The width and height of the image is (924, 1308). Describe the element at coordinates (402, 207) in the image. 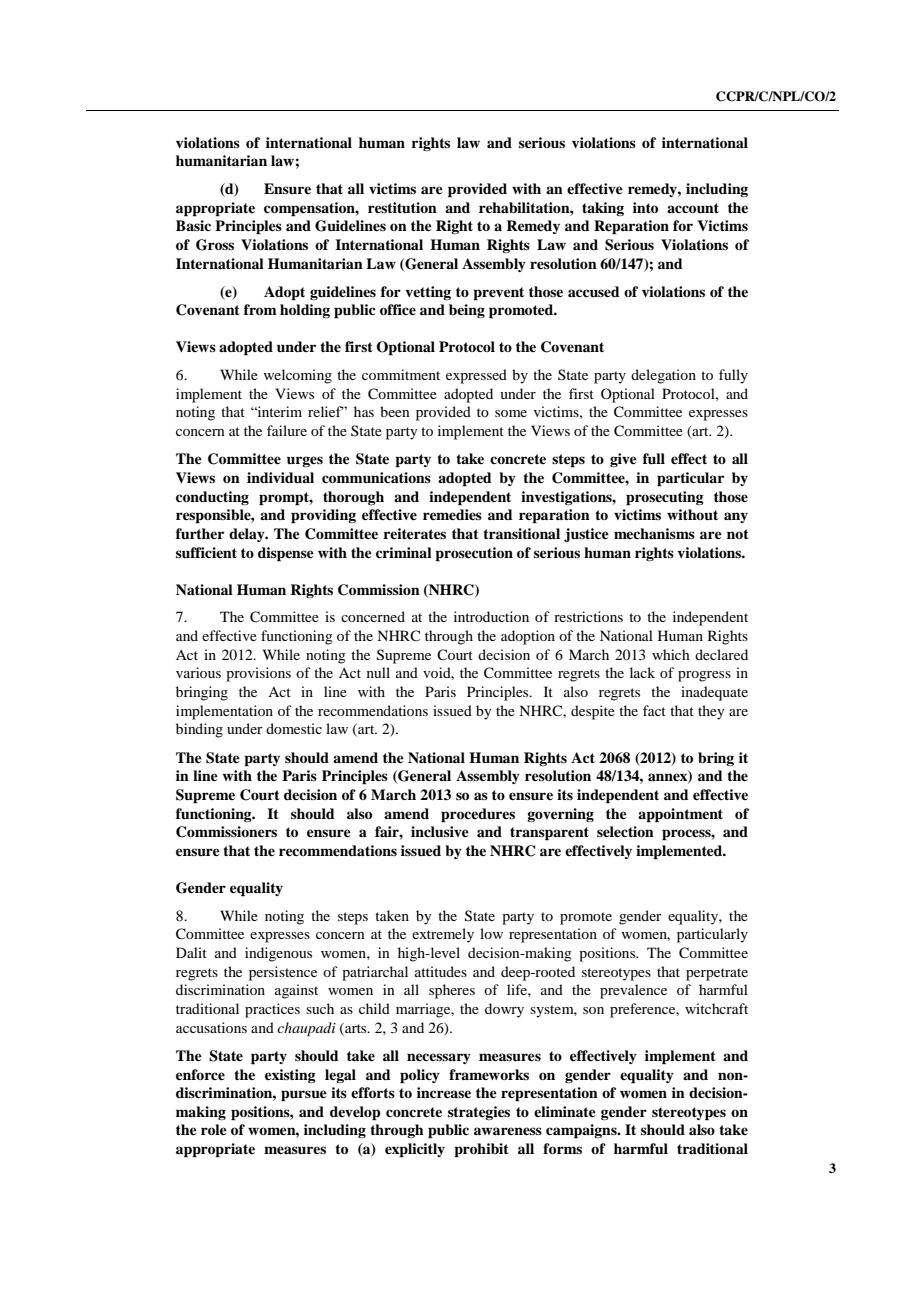

I see `restitution` at that location.
